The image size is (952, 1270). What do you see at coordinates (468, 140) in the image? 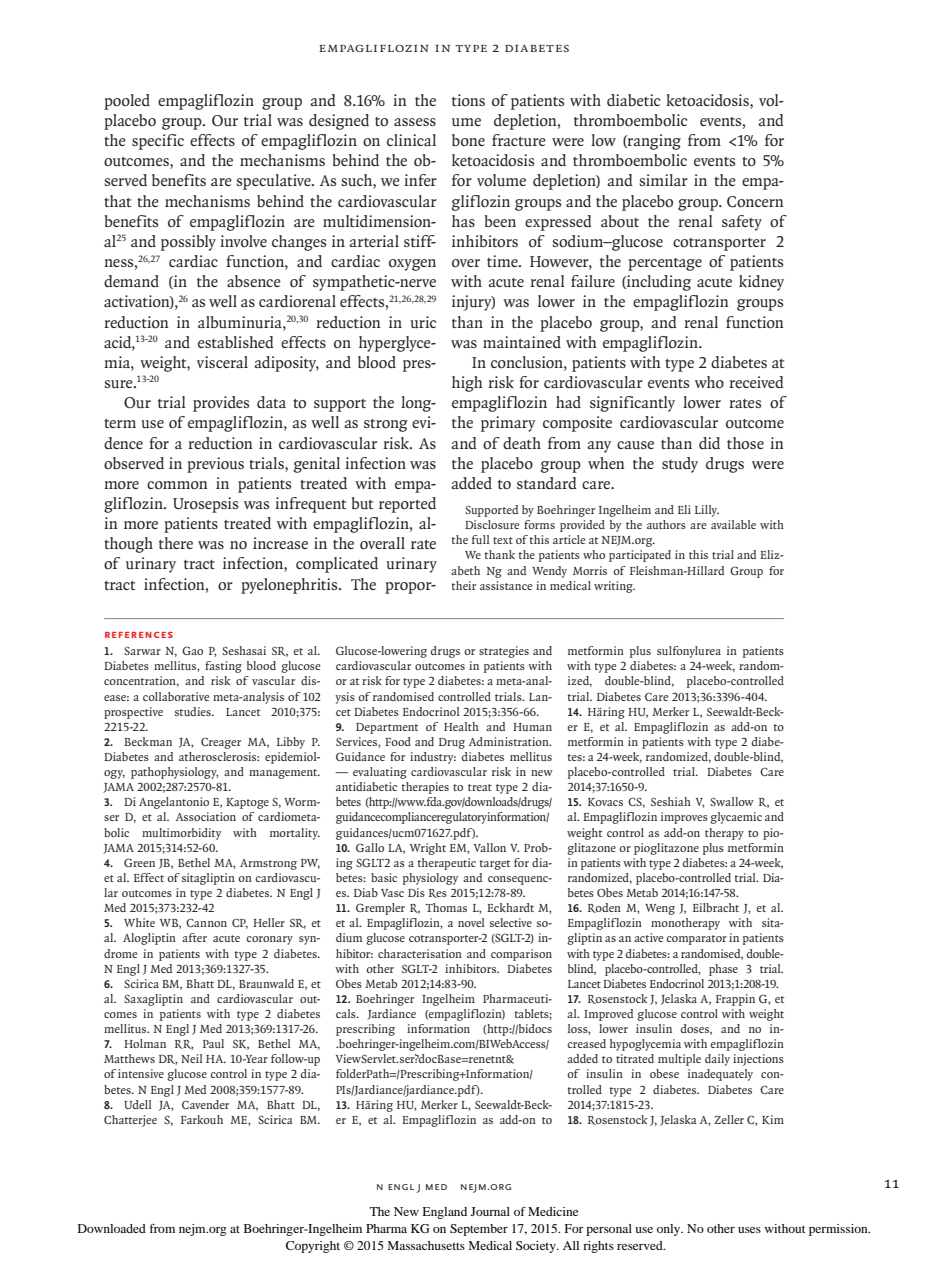
I see `bone` at bounding box center [468, 140].
